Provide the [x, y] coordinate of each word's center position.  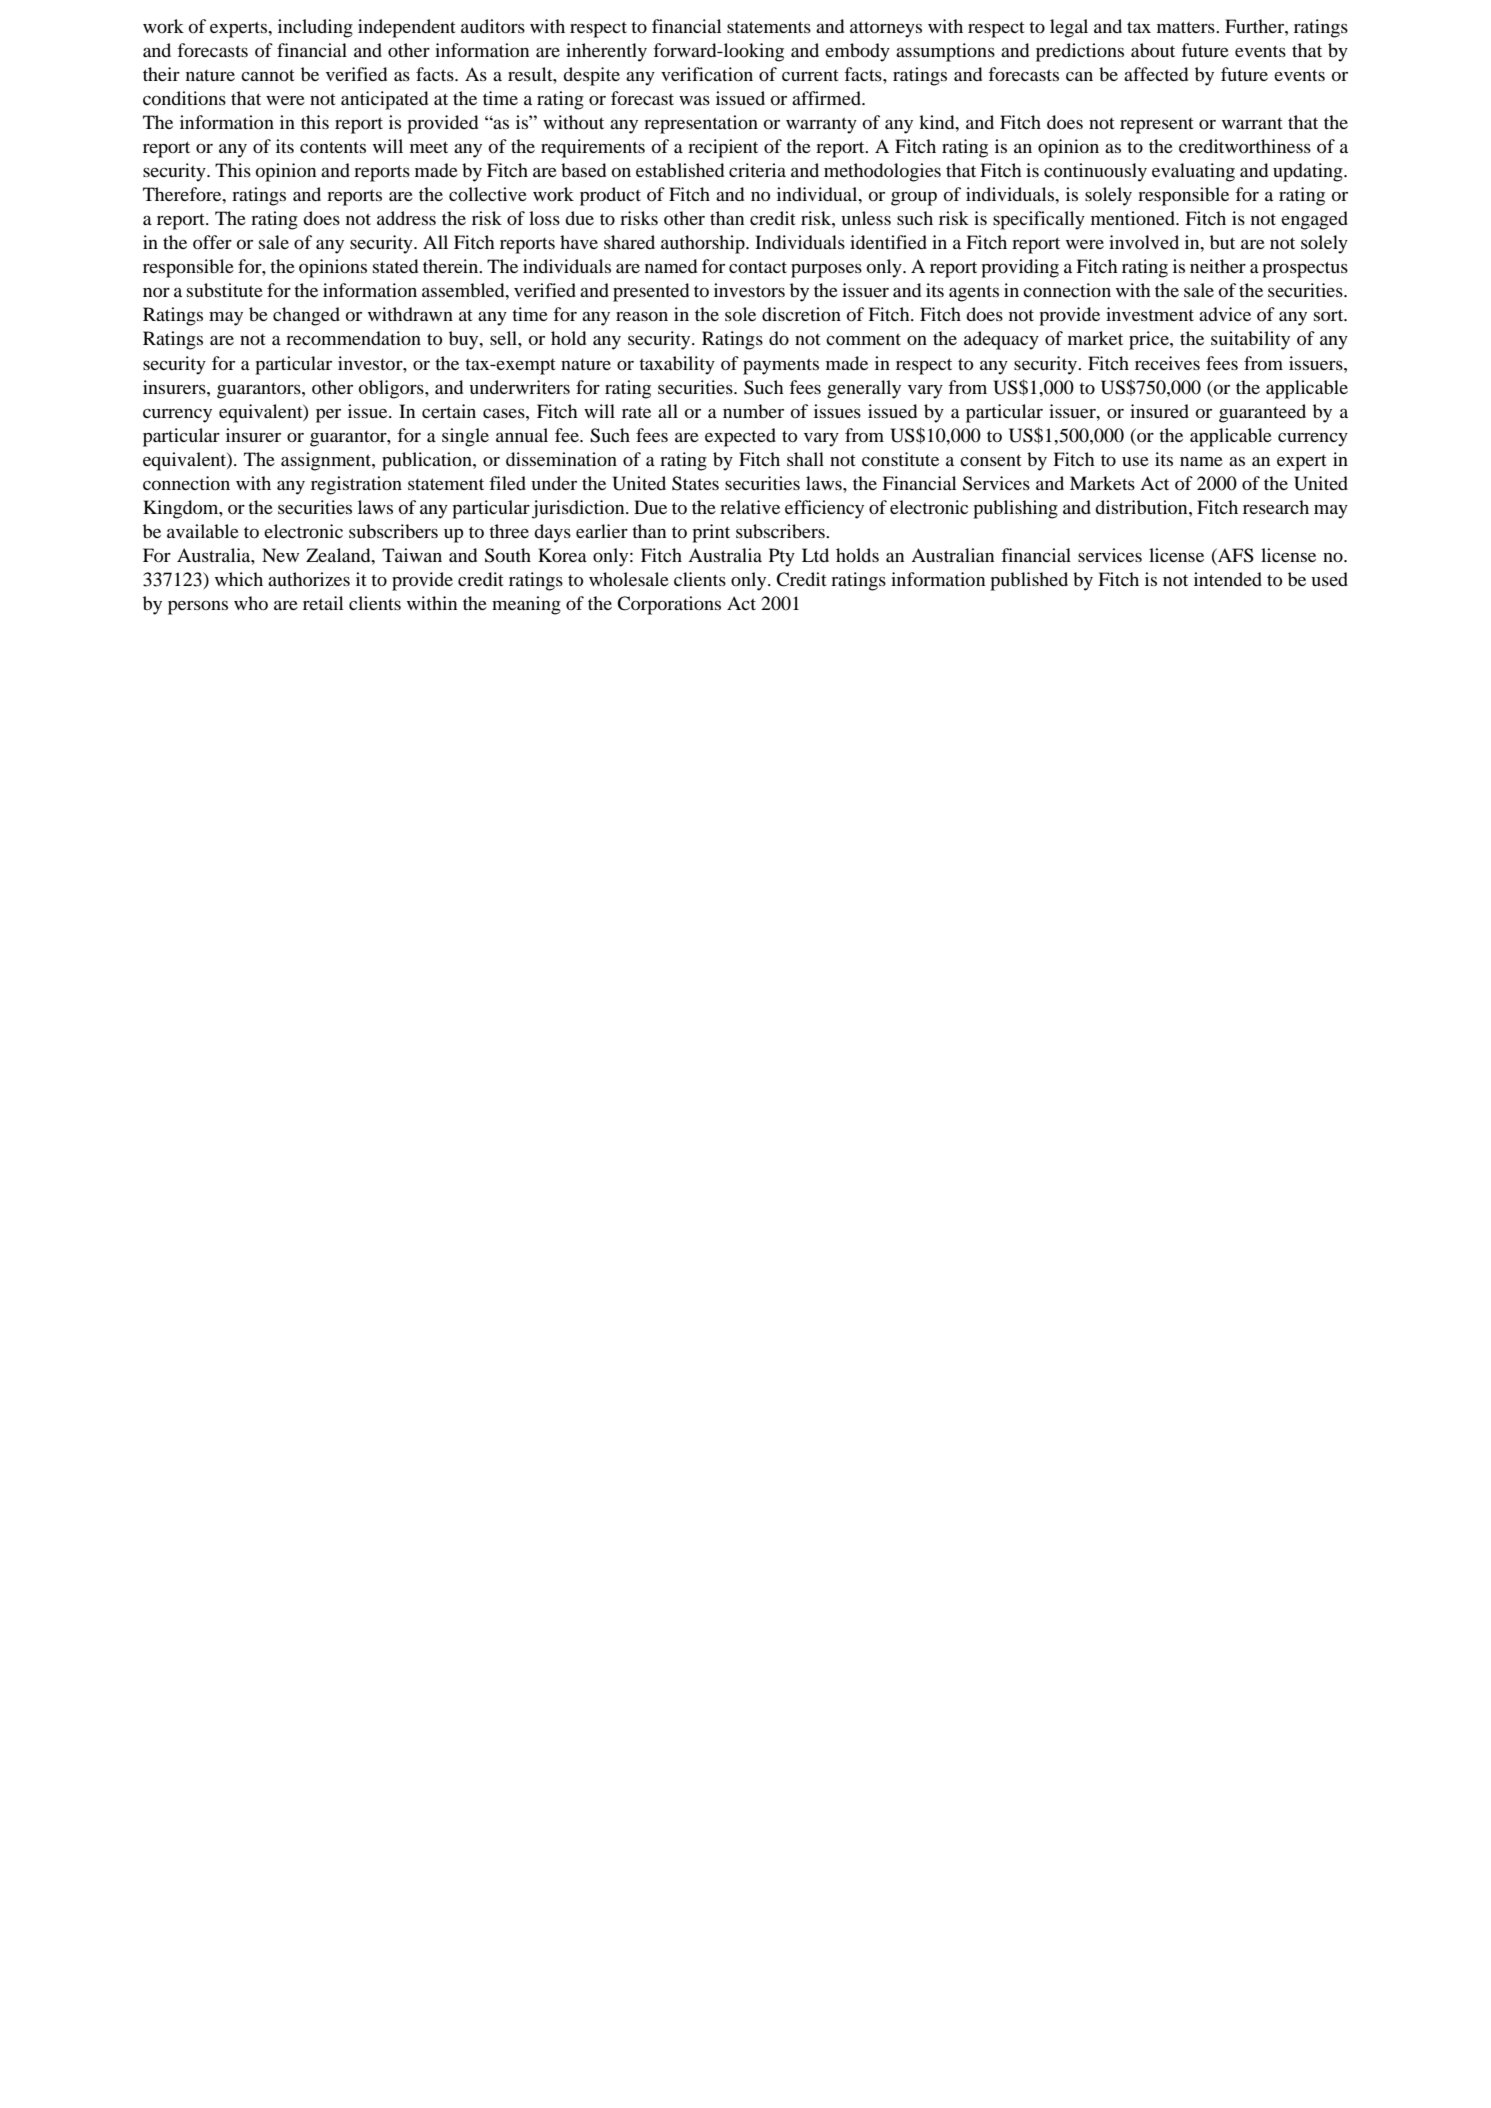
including [315, 28]
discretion [801, 314]
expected [740, 437]
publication [428, 461]
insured [1159, 411]
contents [333, 147]
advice [1225, 314]
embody [857, 52]
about [1153, 50]
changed [306, 316]
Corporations [669, 605]
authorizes [309, 579]
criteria [757, 170]
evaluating [1193, 172]
